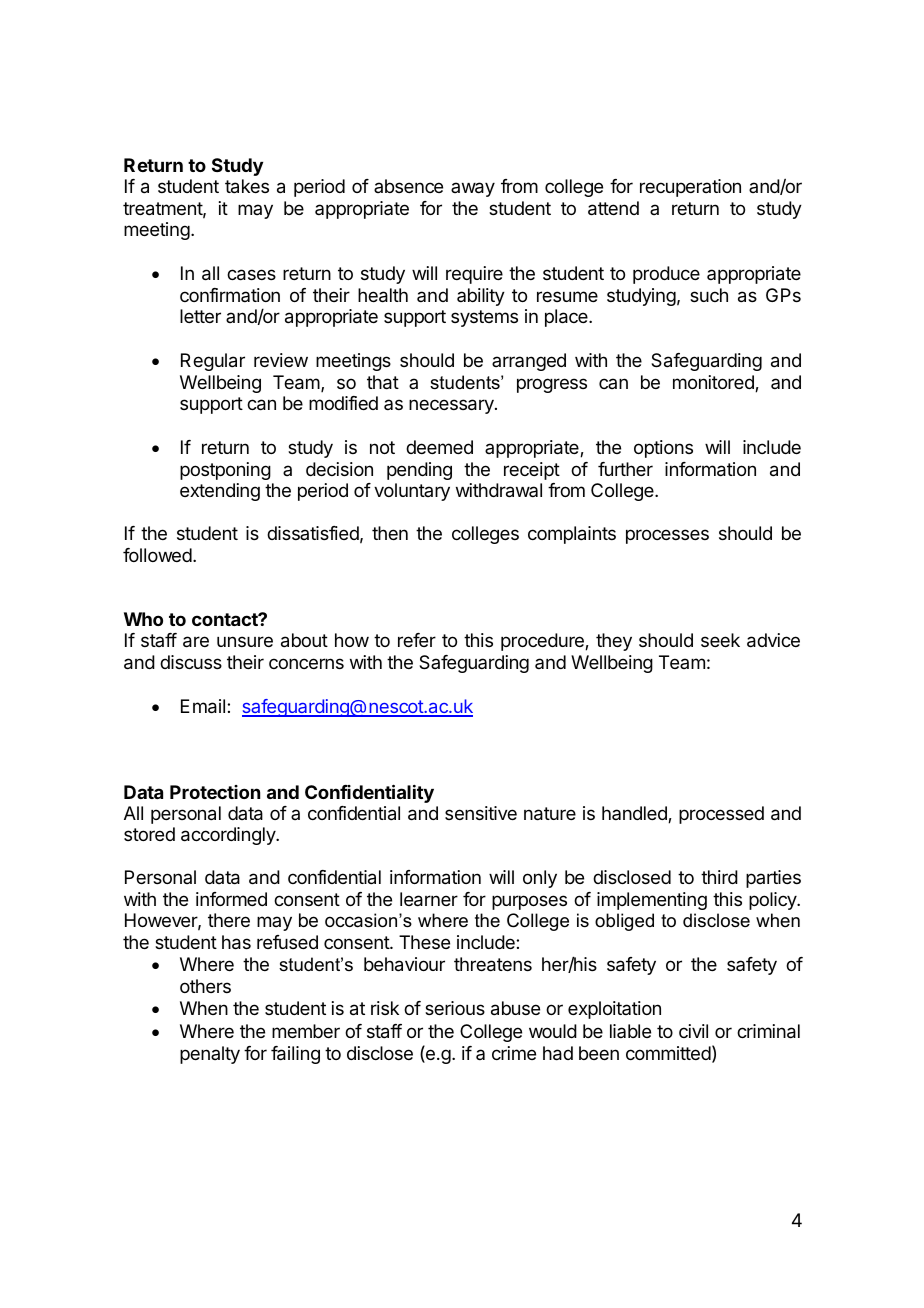 This screenshot has height=1308, width=924. Describe the element at coordinates (690, 188) in the screenshot. I see `recuperation` at that location.
